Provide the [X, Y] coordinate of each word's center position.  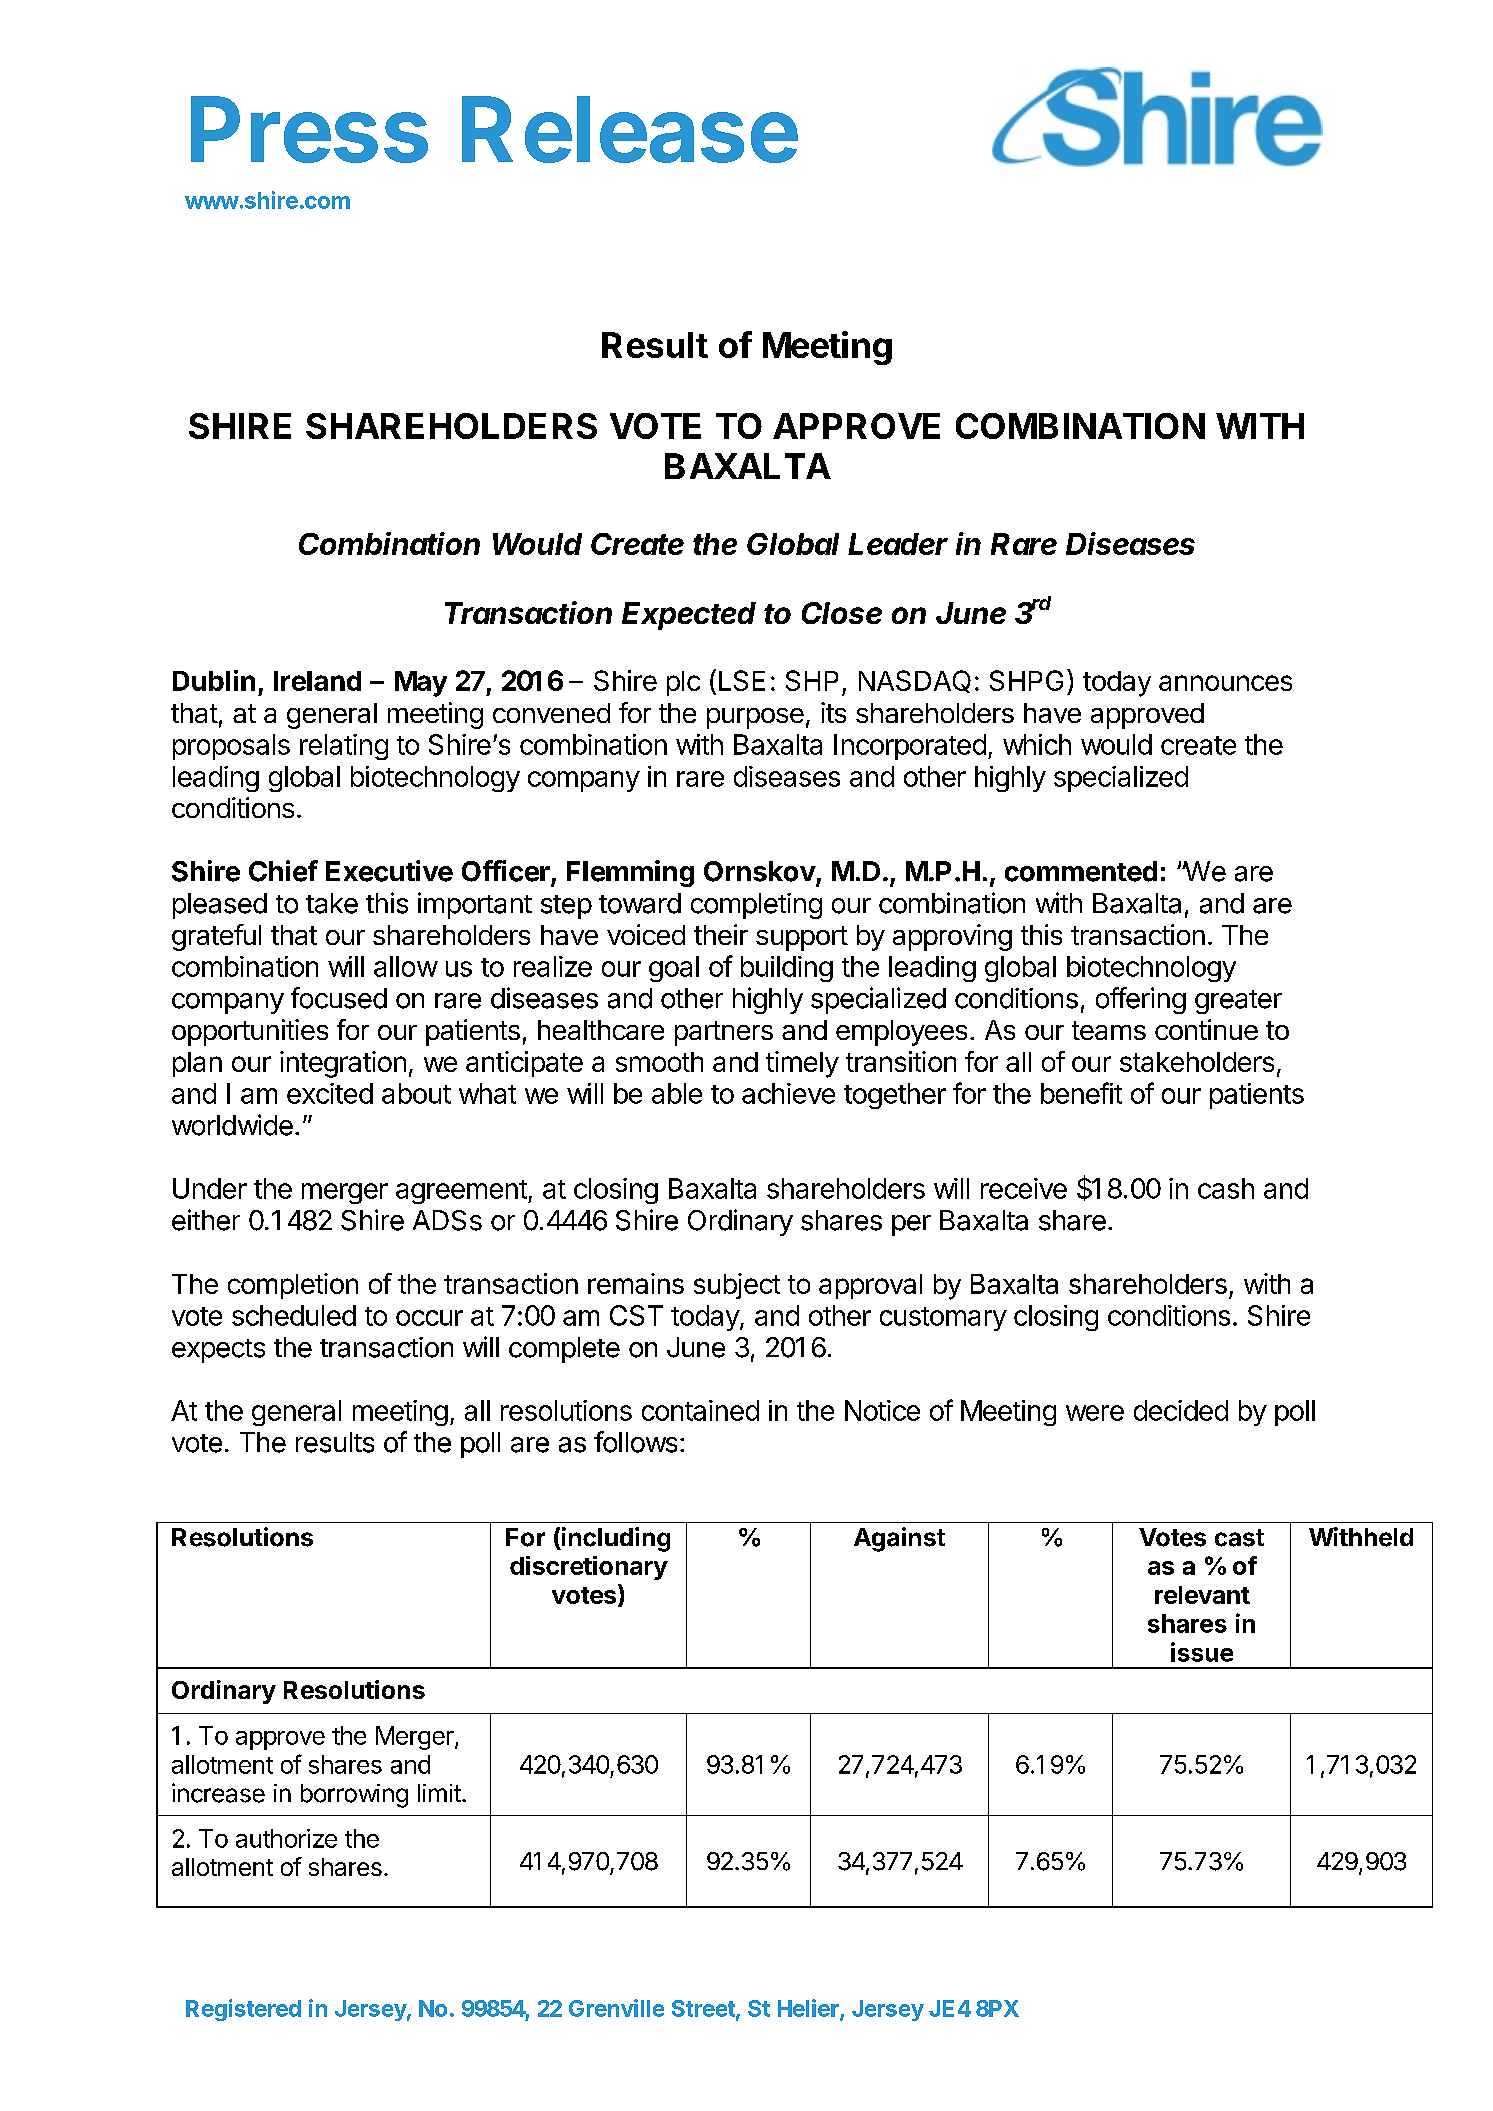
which [1037, 744]
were [1095, 1413]
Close [842, 613]
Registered [243, 2010]
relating [344, 747]
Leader [898, 544]
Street [704, 2009]
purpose [755, 718]
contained [700, 1410]
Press [309, 129]
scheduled [294, 1315]
